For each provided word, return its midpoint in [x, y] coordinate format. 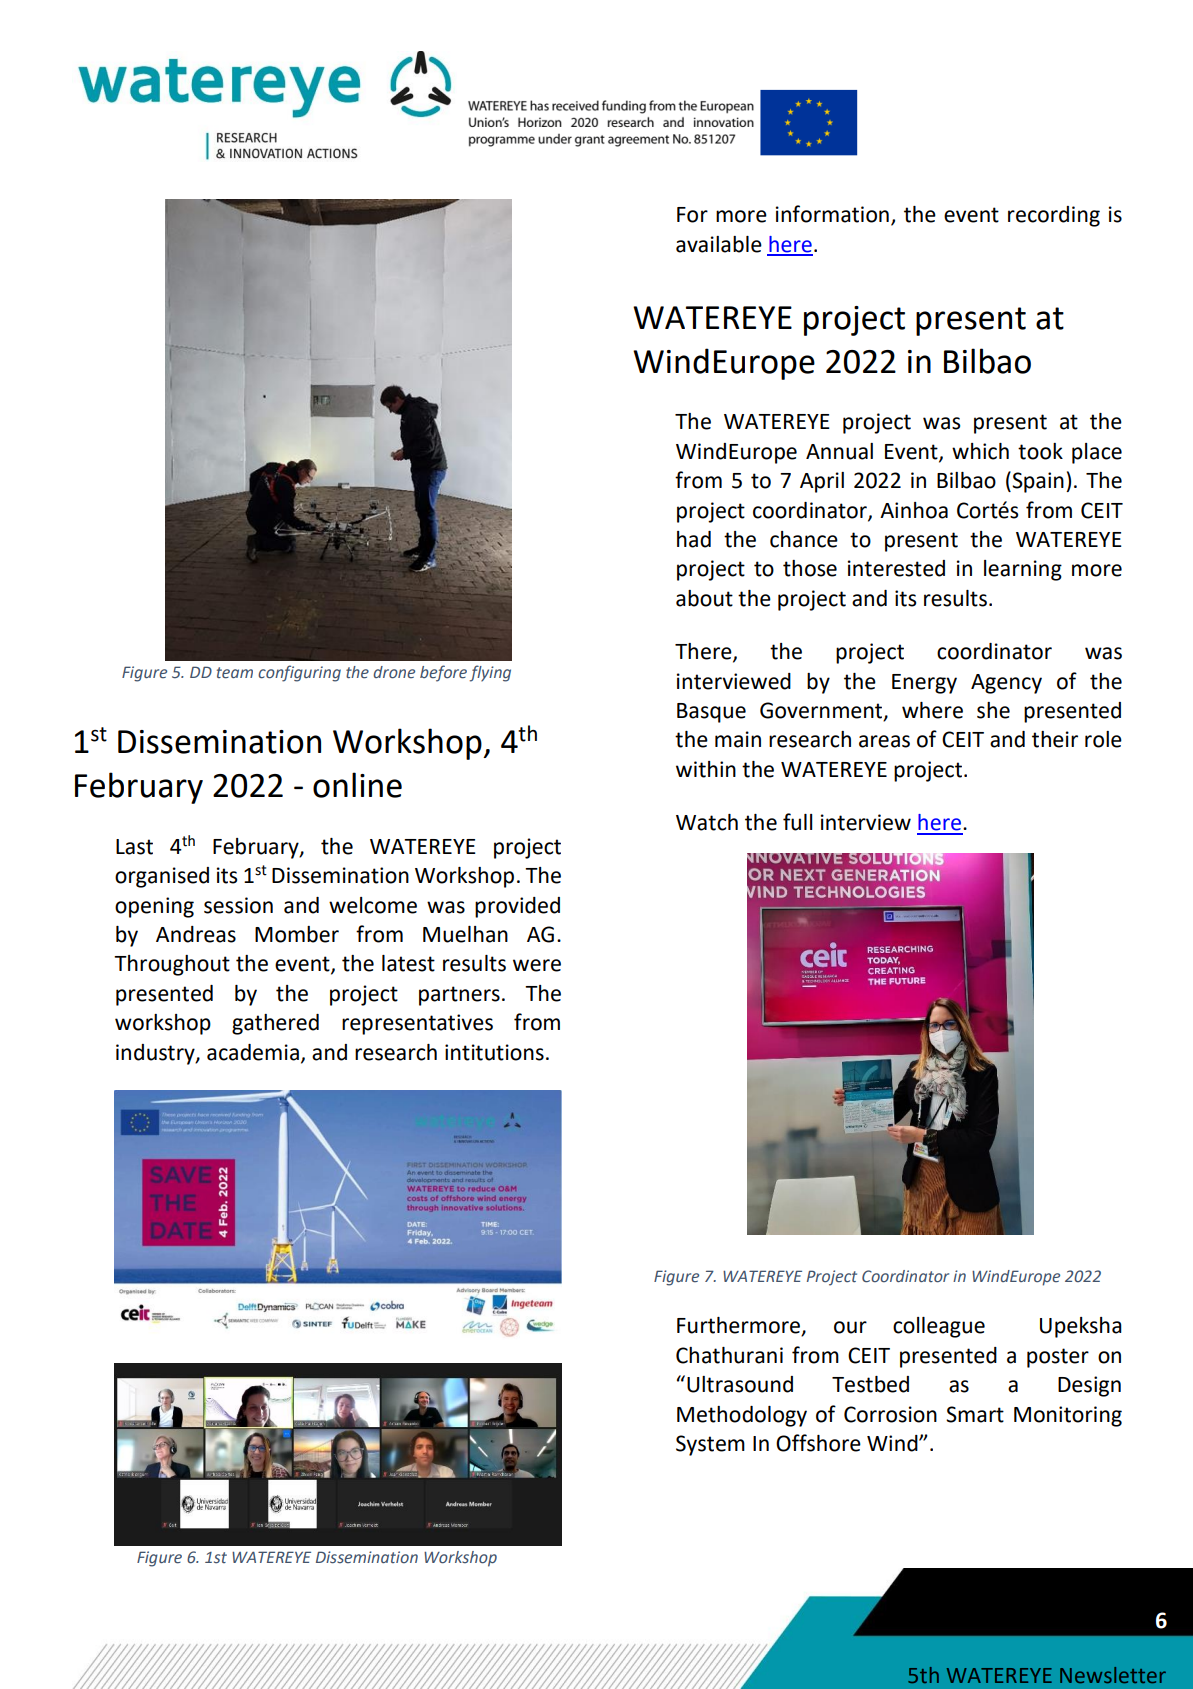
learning [1023, 570]
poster [1058, 1358]
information [832, 214]
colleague [939, 1327]
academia [253, 1052]
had [694, 539]
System [710, 1445]
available [719, 244]
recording [1054, 216]
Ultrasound [740, 1384]
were [537, 965]
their [1055, 739]
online [357, 785]
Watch [707, 822]
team [235, 673]
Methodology [742, 1416]
